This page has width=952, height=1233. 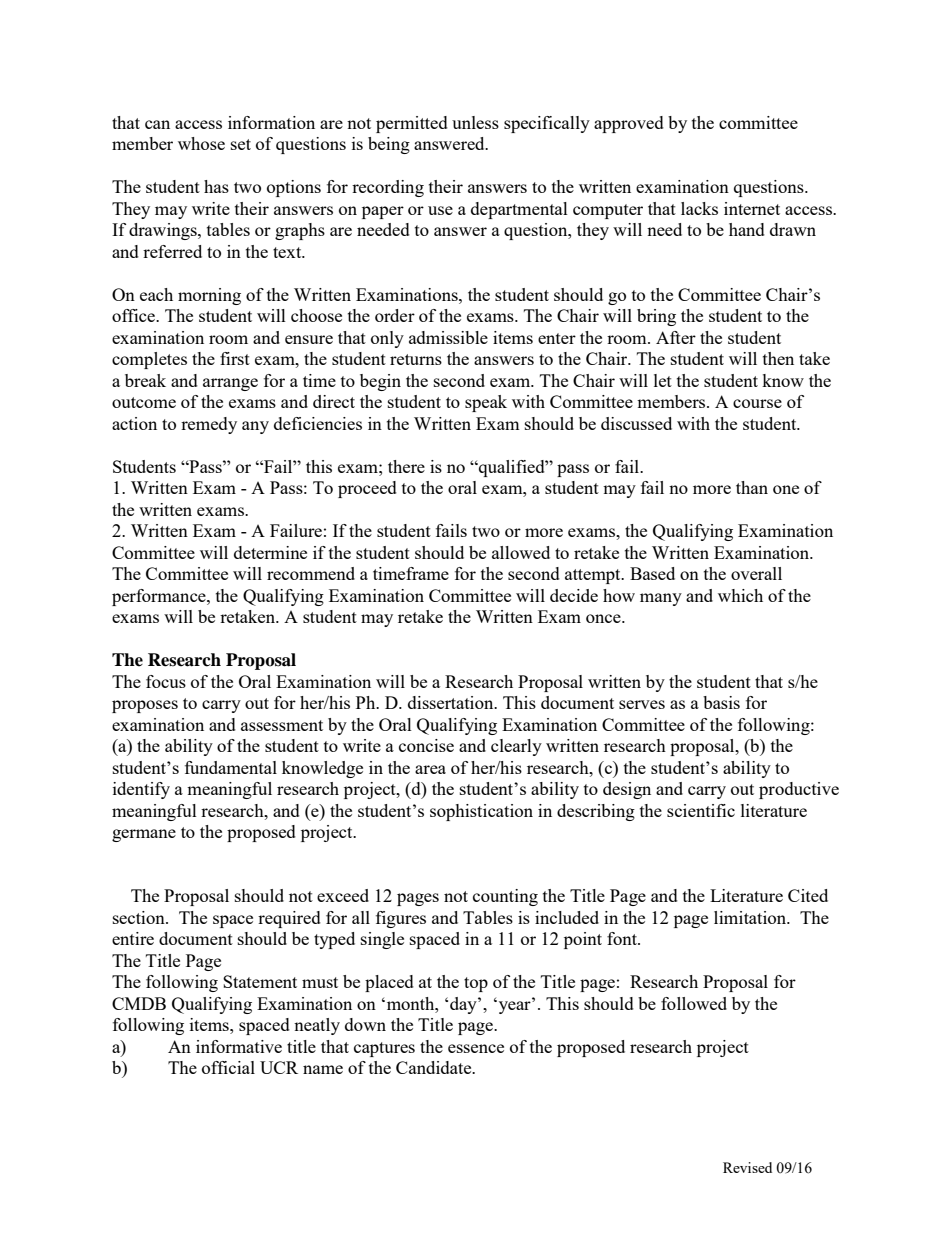 I want to click on official, so click(x=228, y=1067).
